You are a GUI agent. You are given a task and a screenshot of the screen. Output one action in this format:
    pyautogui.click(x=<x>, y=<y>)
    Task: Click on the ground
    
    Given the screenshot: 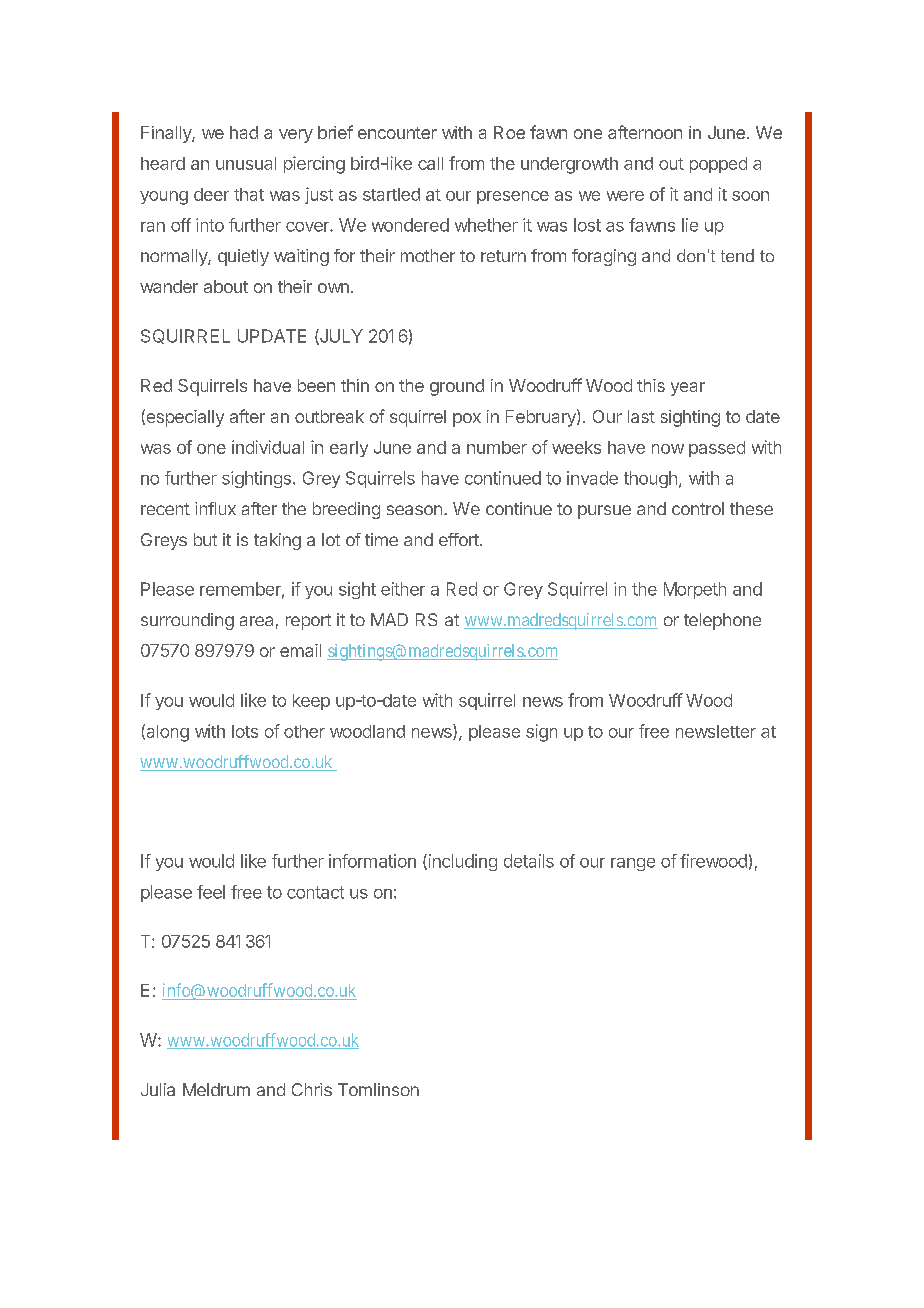 What is the action you would take?
    pyautogui.click(x=457, y=387)
